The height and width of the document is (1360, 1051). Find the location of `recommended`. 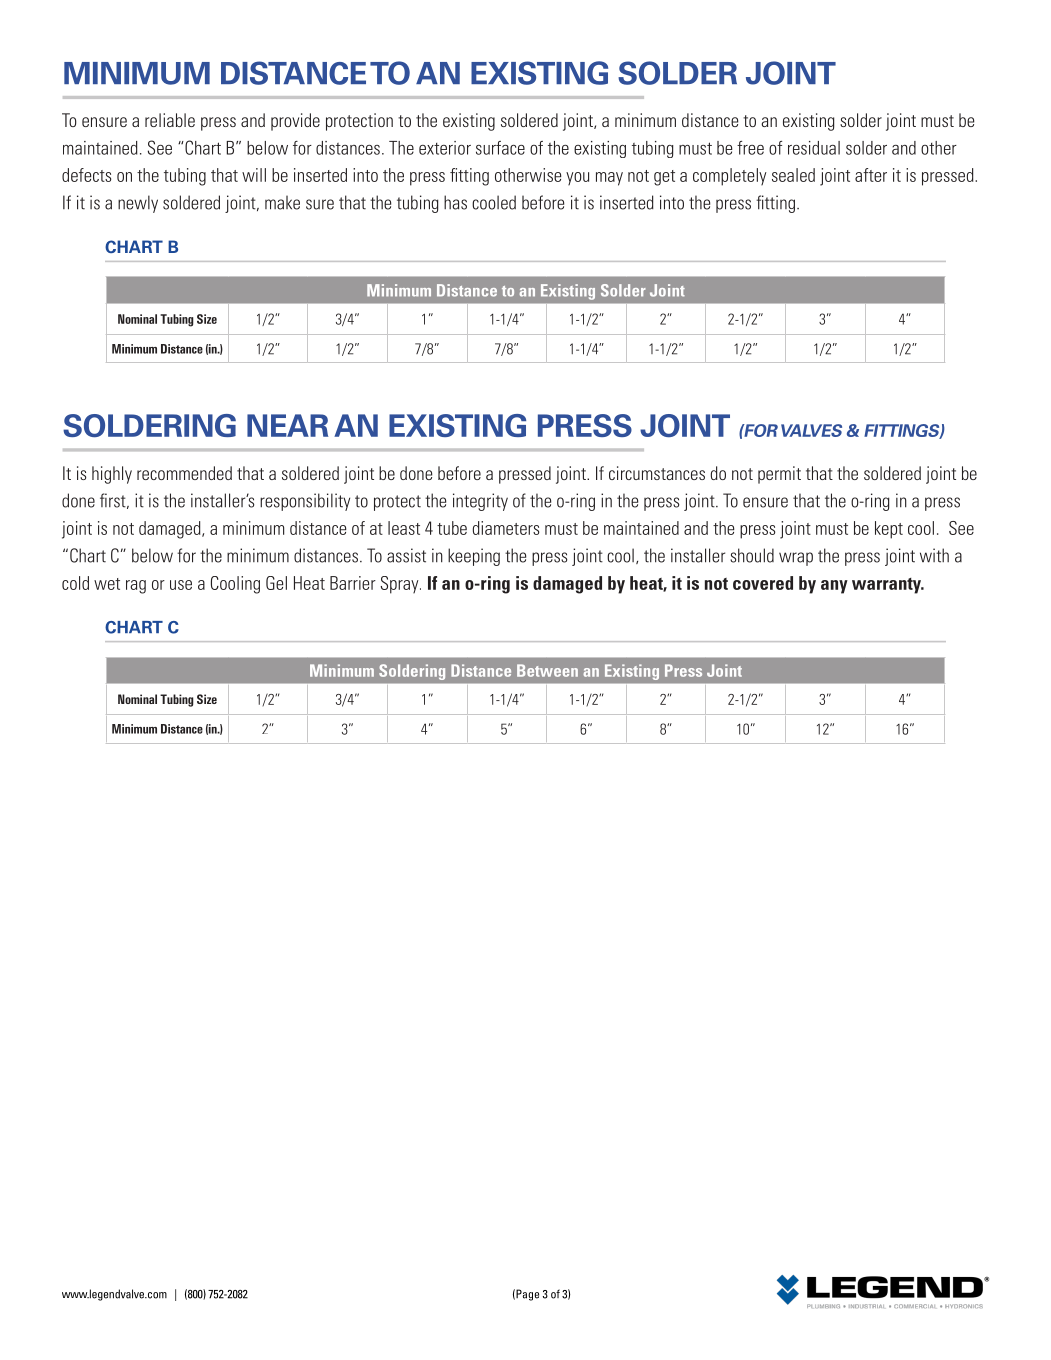

recommended is located at coordinates (184, 473).
